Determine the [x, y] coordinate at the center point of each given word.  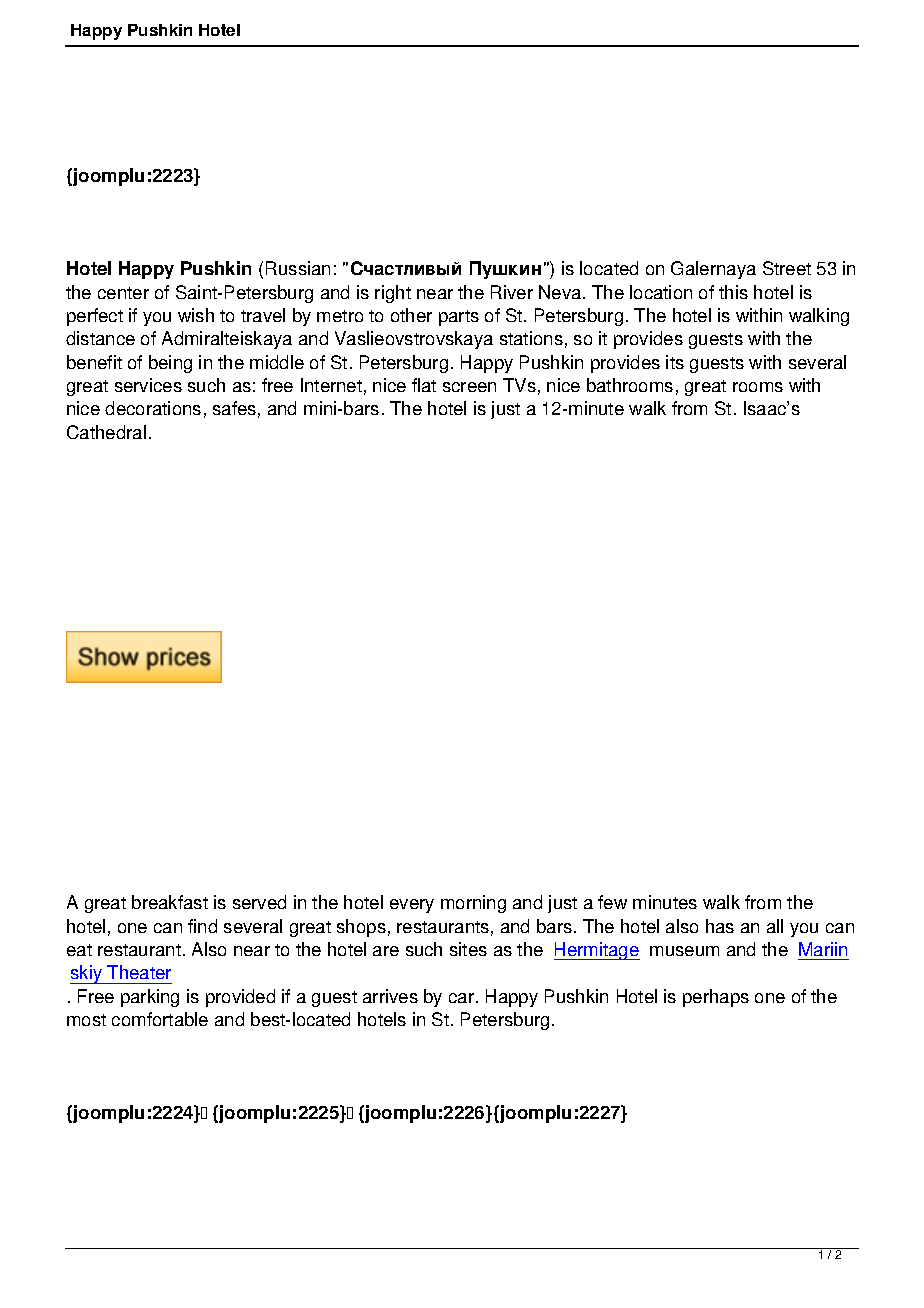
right [393, 294]
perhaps [716, 998]
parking [150, 998]
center [123, 293]
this [733, 292]
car [463, 998]
